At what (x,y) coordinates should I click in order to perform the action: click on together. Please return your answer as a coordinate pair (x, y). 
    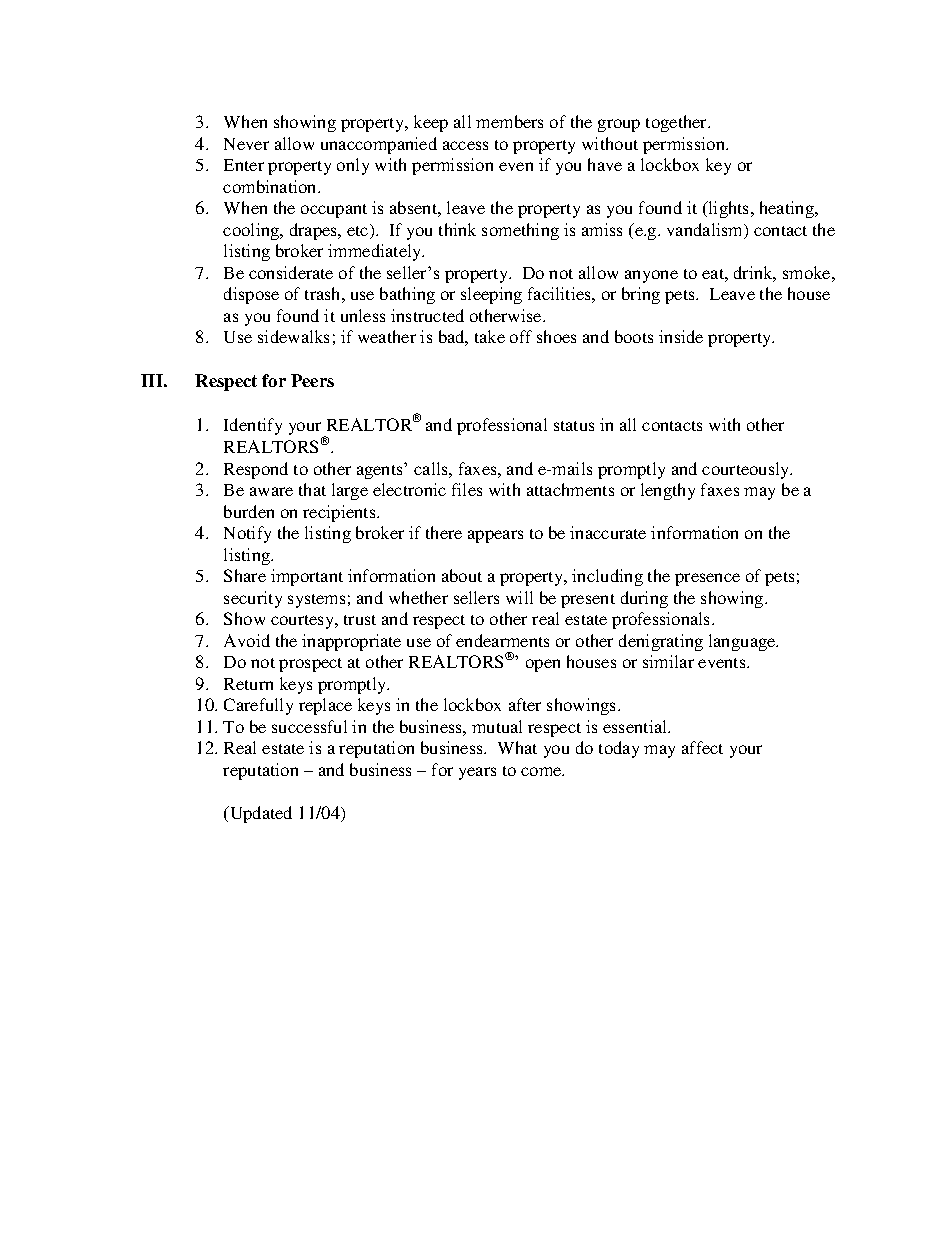
    Looking at the image, I should click on (678, 123).
